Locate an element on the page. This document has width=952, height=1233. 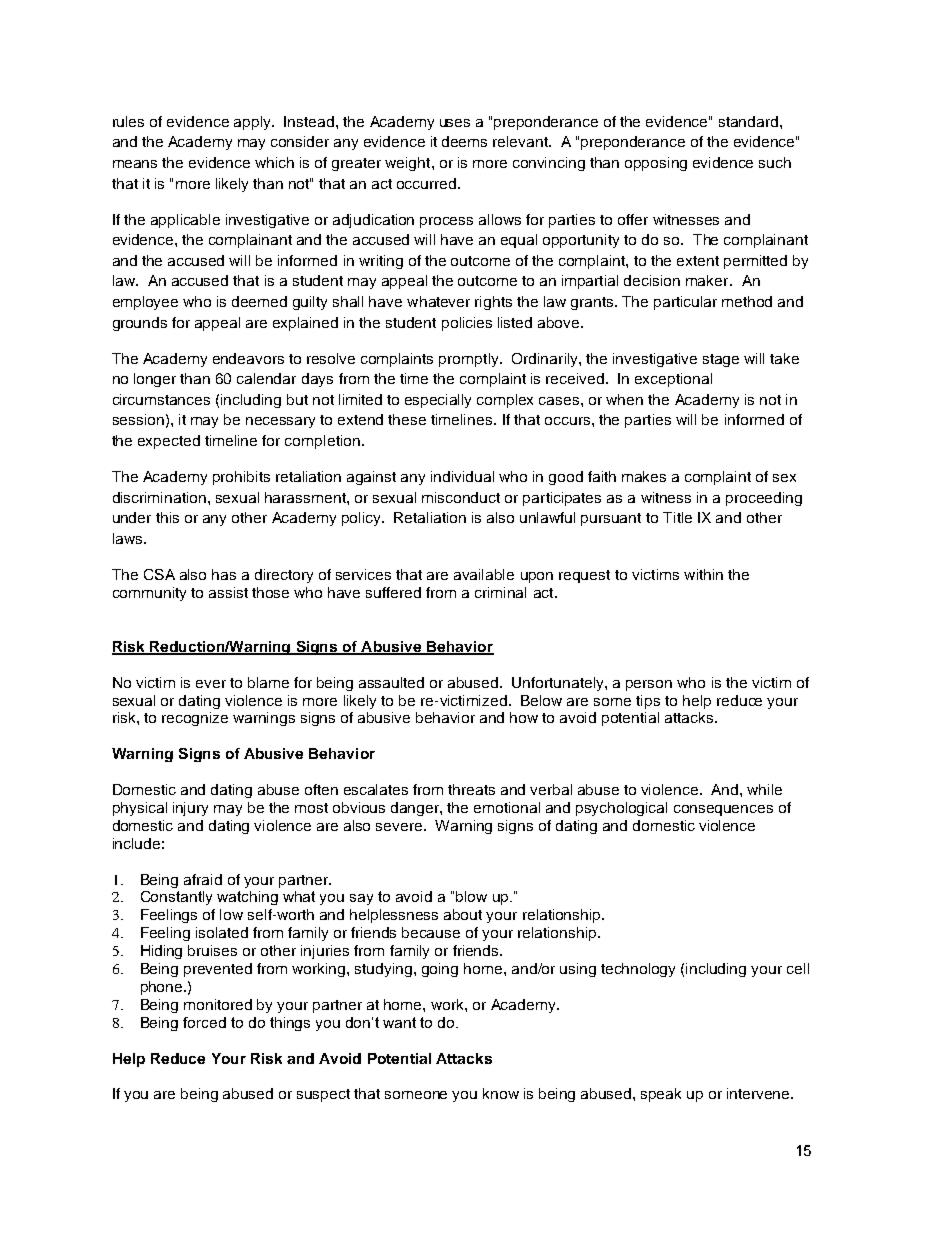
this is located at coordinates (167, 517).
